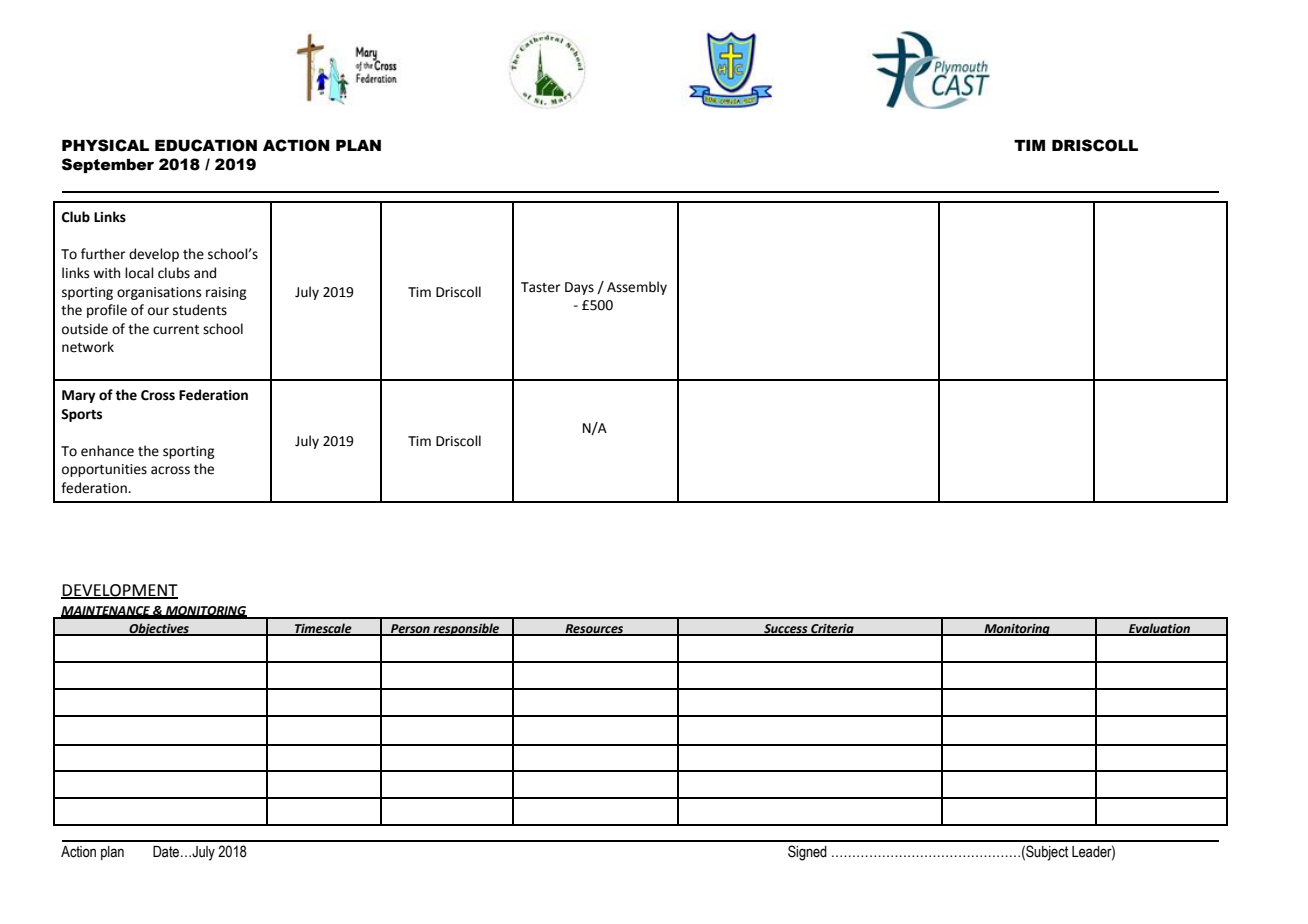  What do you see at coordinates (579, 288) in the image?
I see `Days` at bounding box center [579, 288].
